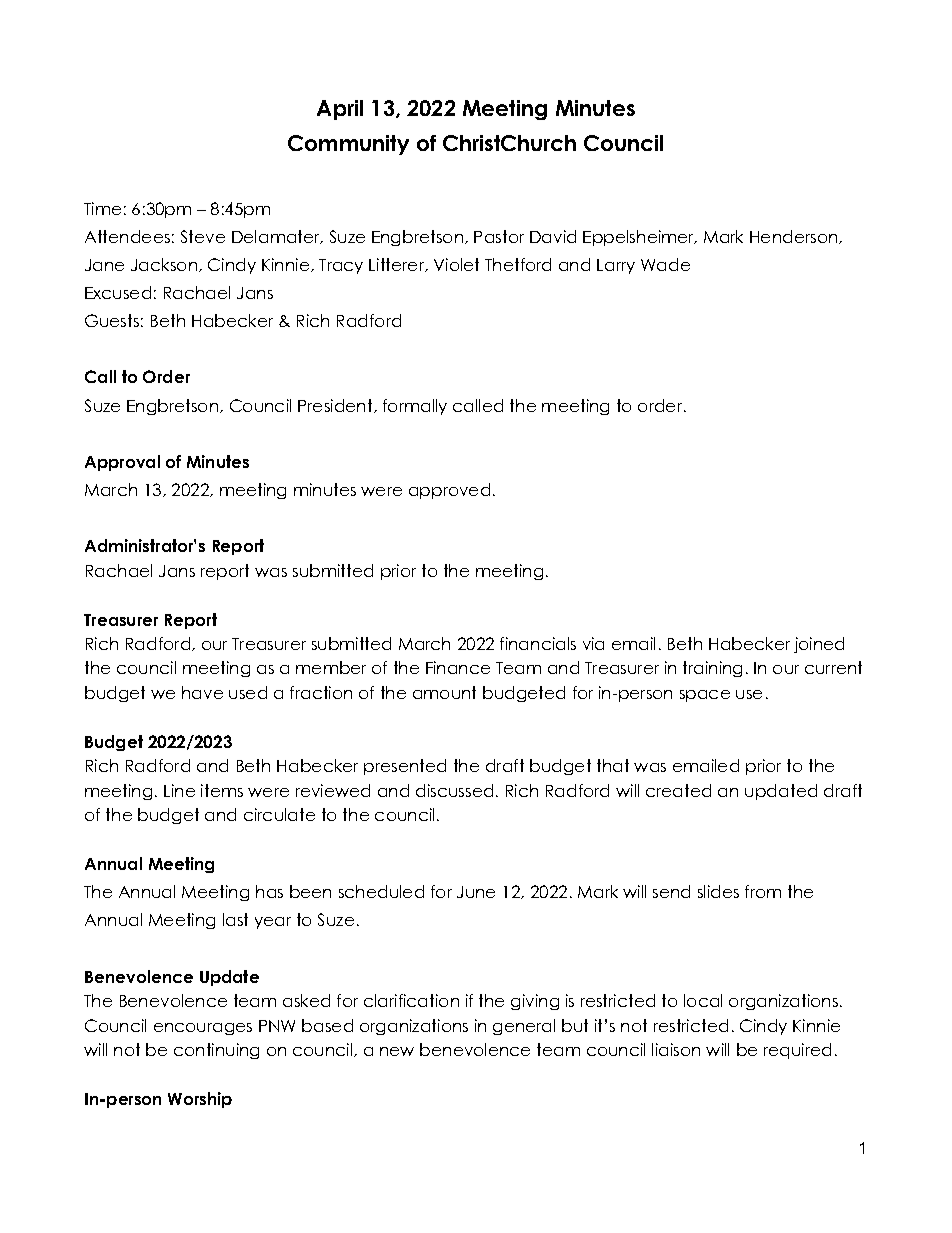  What do you see at coordinates (216, 1051) in the screenshot?
I see `continuing` at bounding box center [216, 1051].
